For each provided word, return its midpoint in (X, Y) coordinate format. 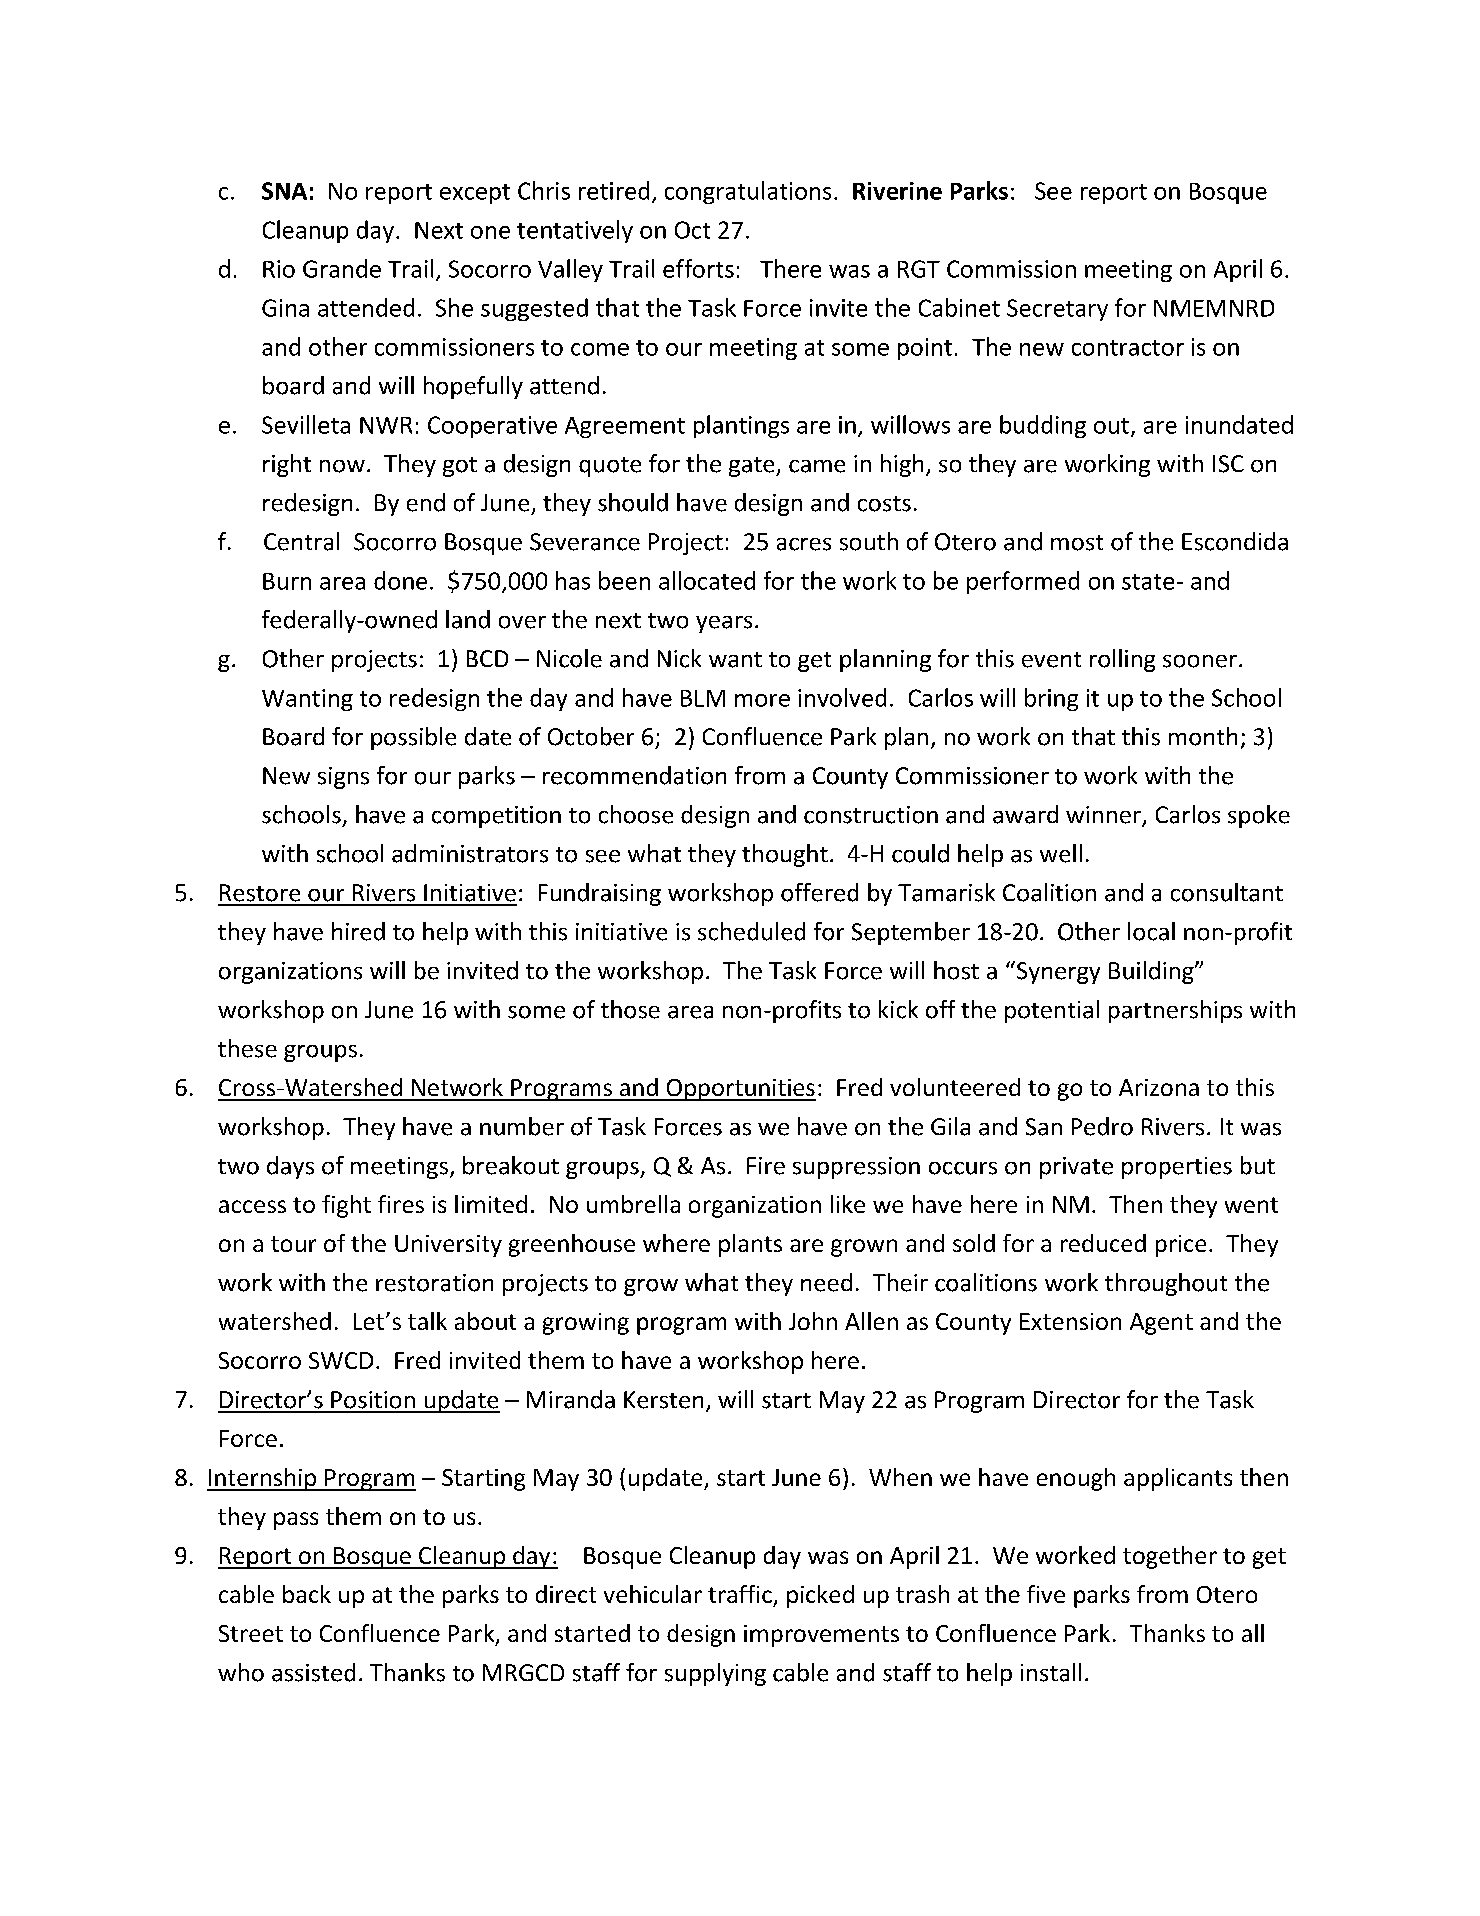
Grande (342, 268)
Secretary (1057, 310)
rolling (1122, 660)
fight (346, 1206)
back (307, 1594)
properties (1177, 1168)
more (762, 700)
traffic (740, 1594)
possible (413, 738)
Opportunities (740, 1090)
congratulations (748, 192)
